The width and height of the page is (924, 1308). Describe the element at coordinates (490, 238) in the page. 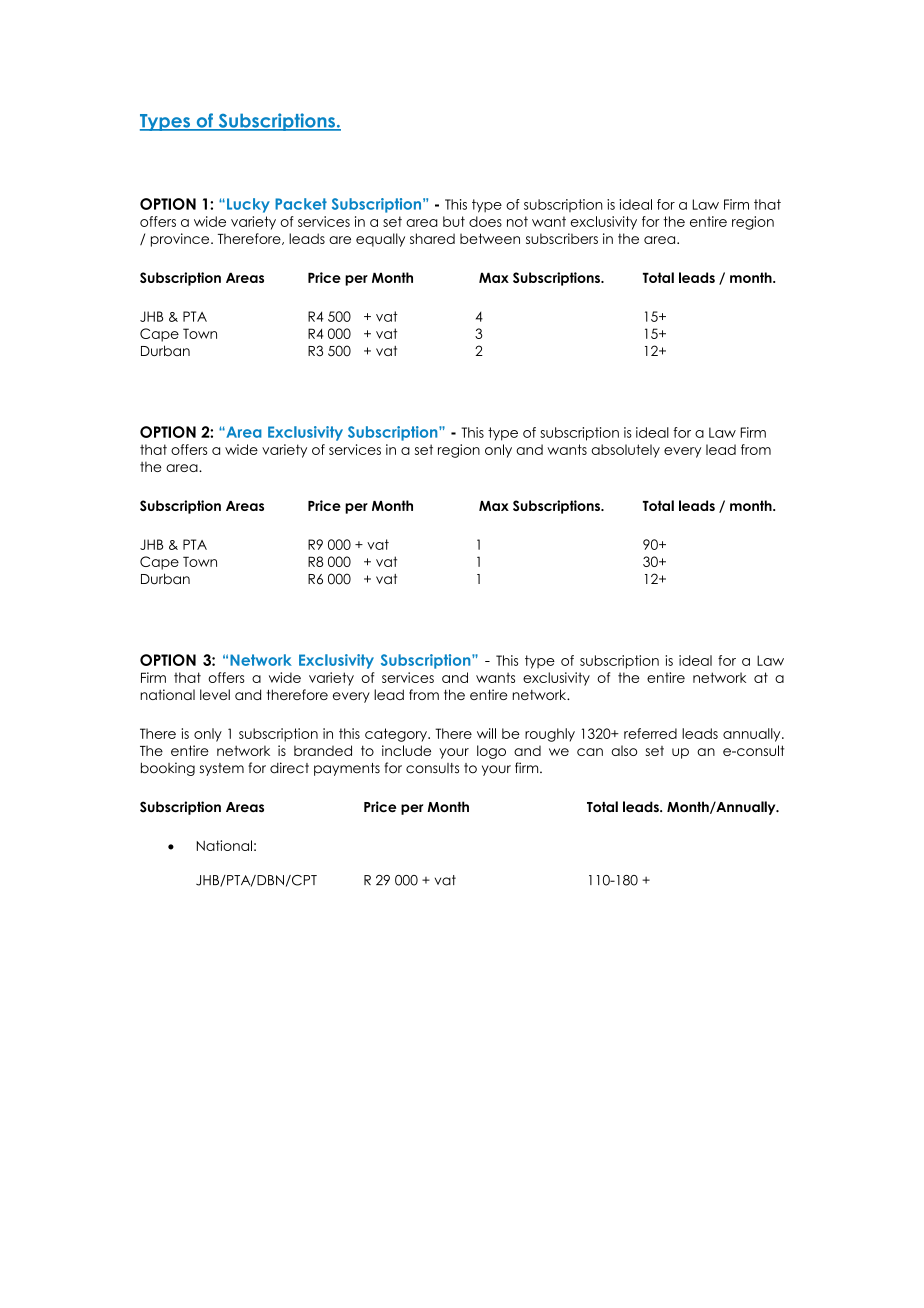

I see `between` at that location.
